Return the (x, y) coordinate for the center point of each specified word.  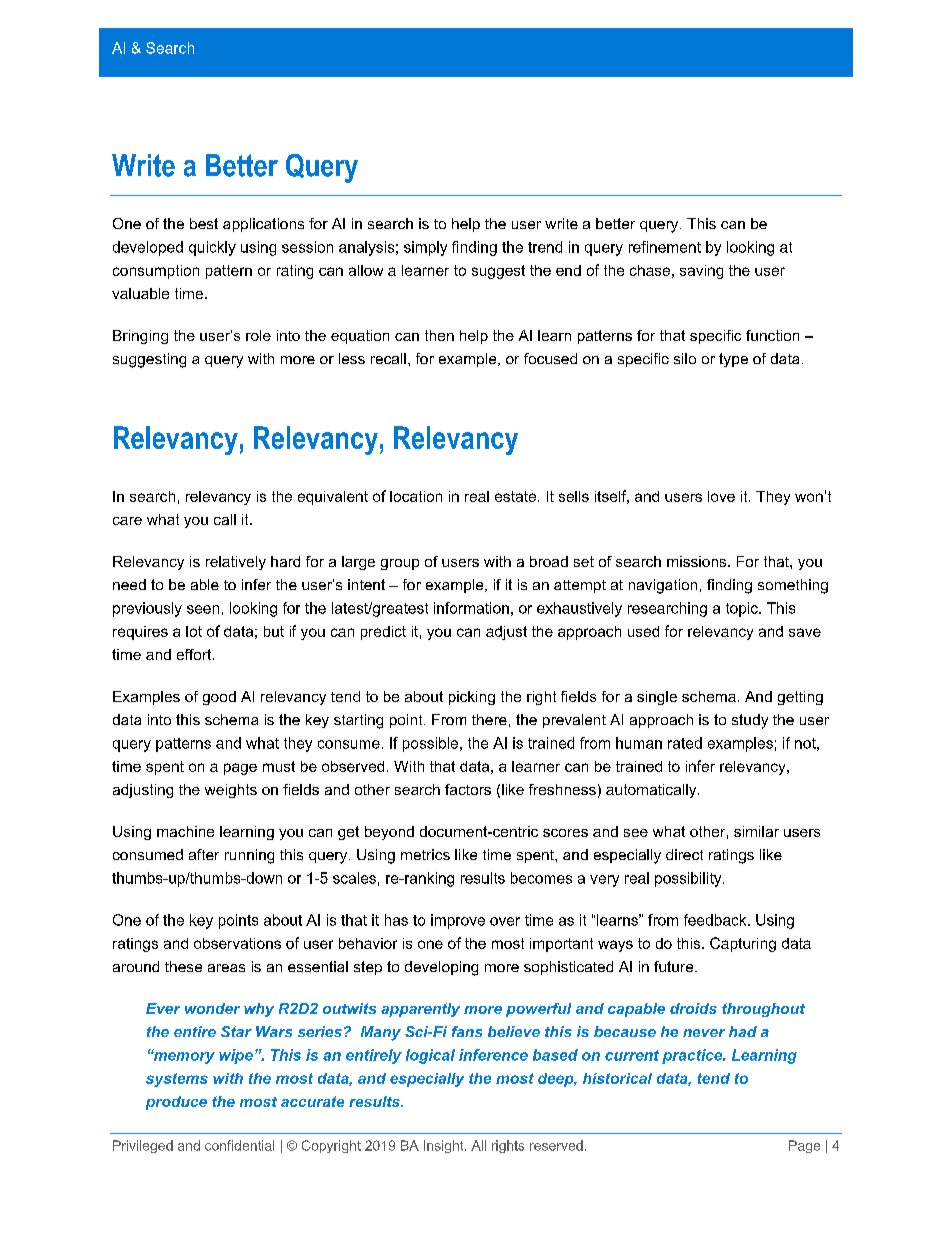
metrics (425, 854)
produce (176, 1103)
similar (756, 831)
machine (185, 831)
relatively (236, 563)
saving (701, 272)
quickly (212, 248)
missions (698, 561)
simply (425, 248)
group (400, 564)
